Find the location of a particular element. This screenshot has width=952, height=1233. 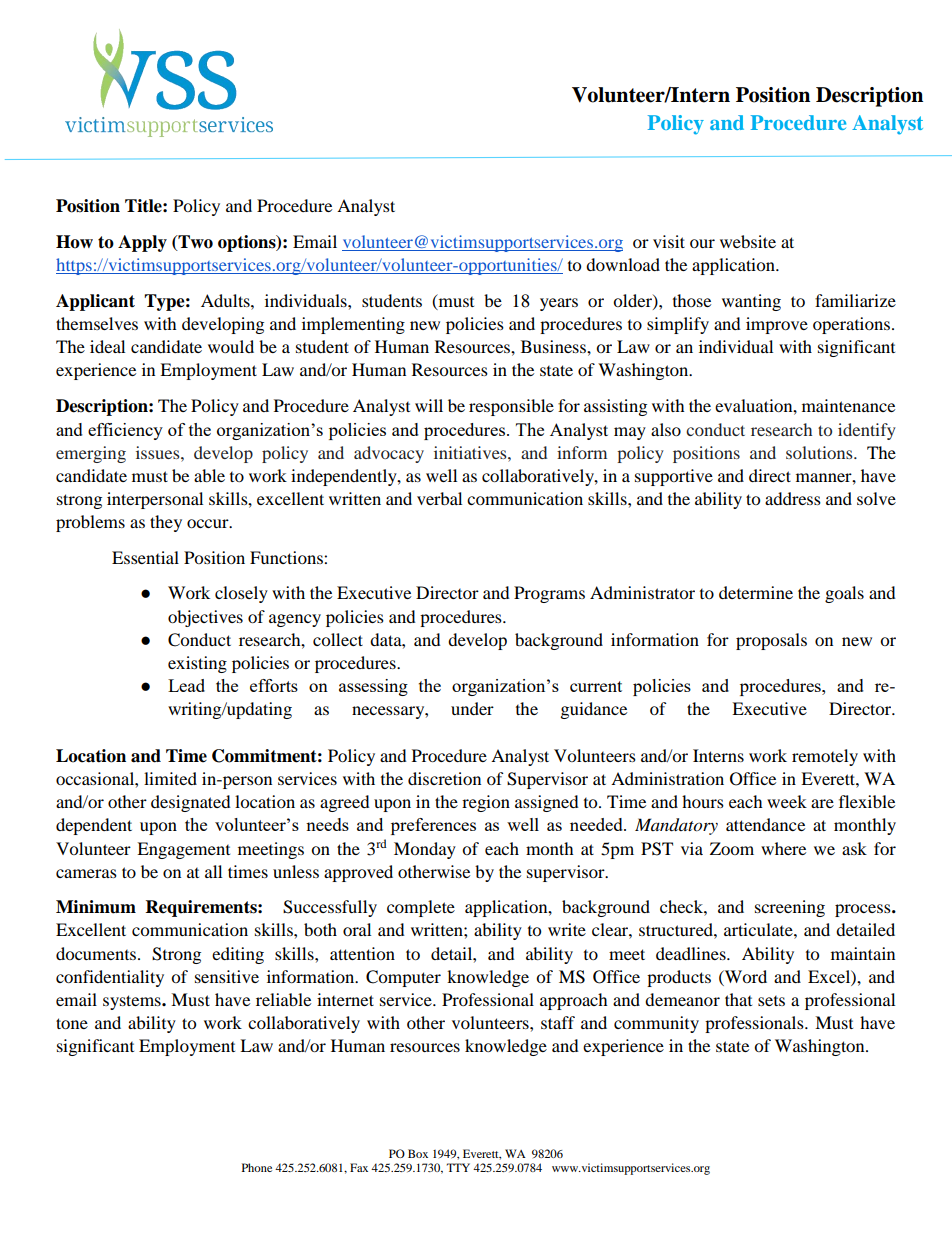

remotely is located at coordinates (825, 757).
